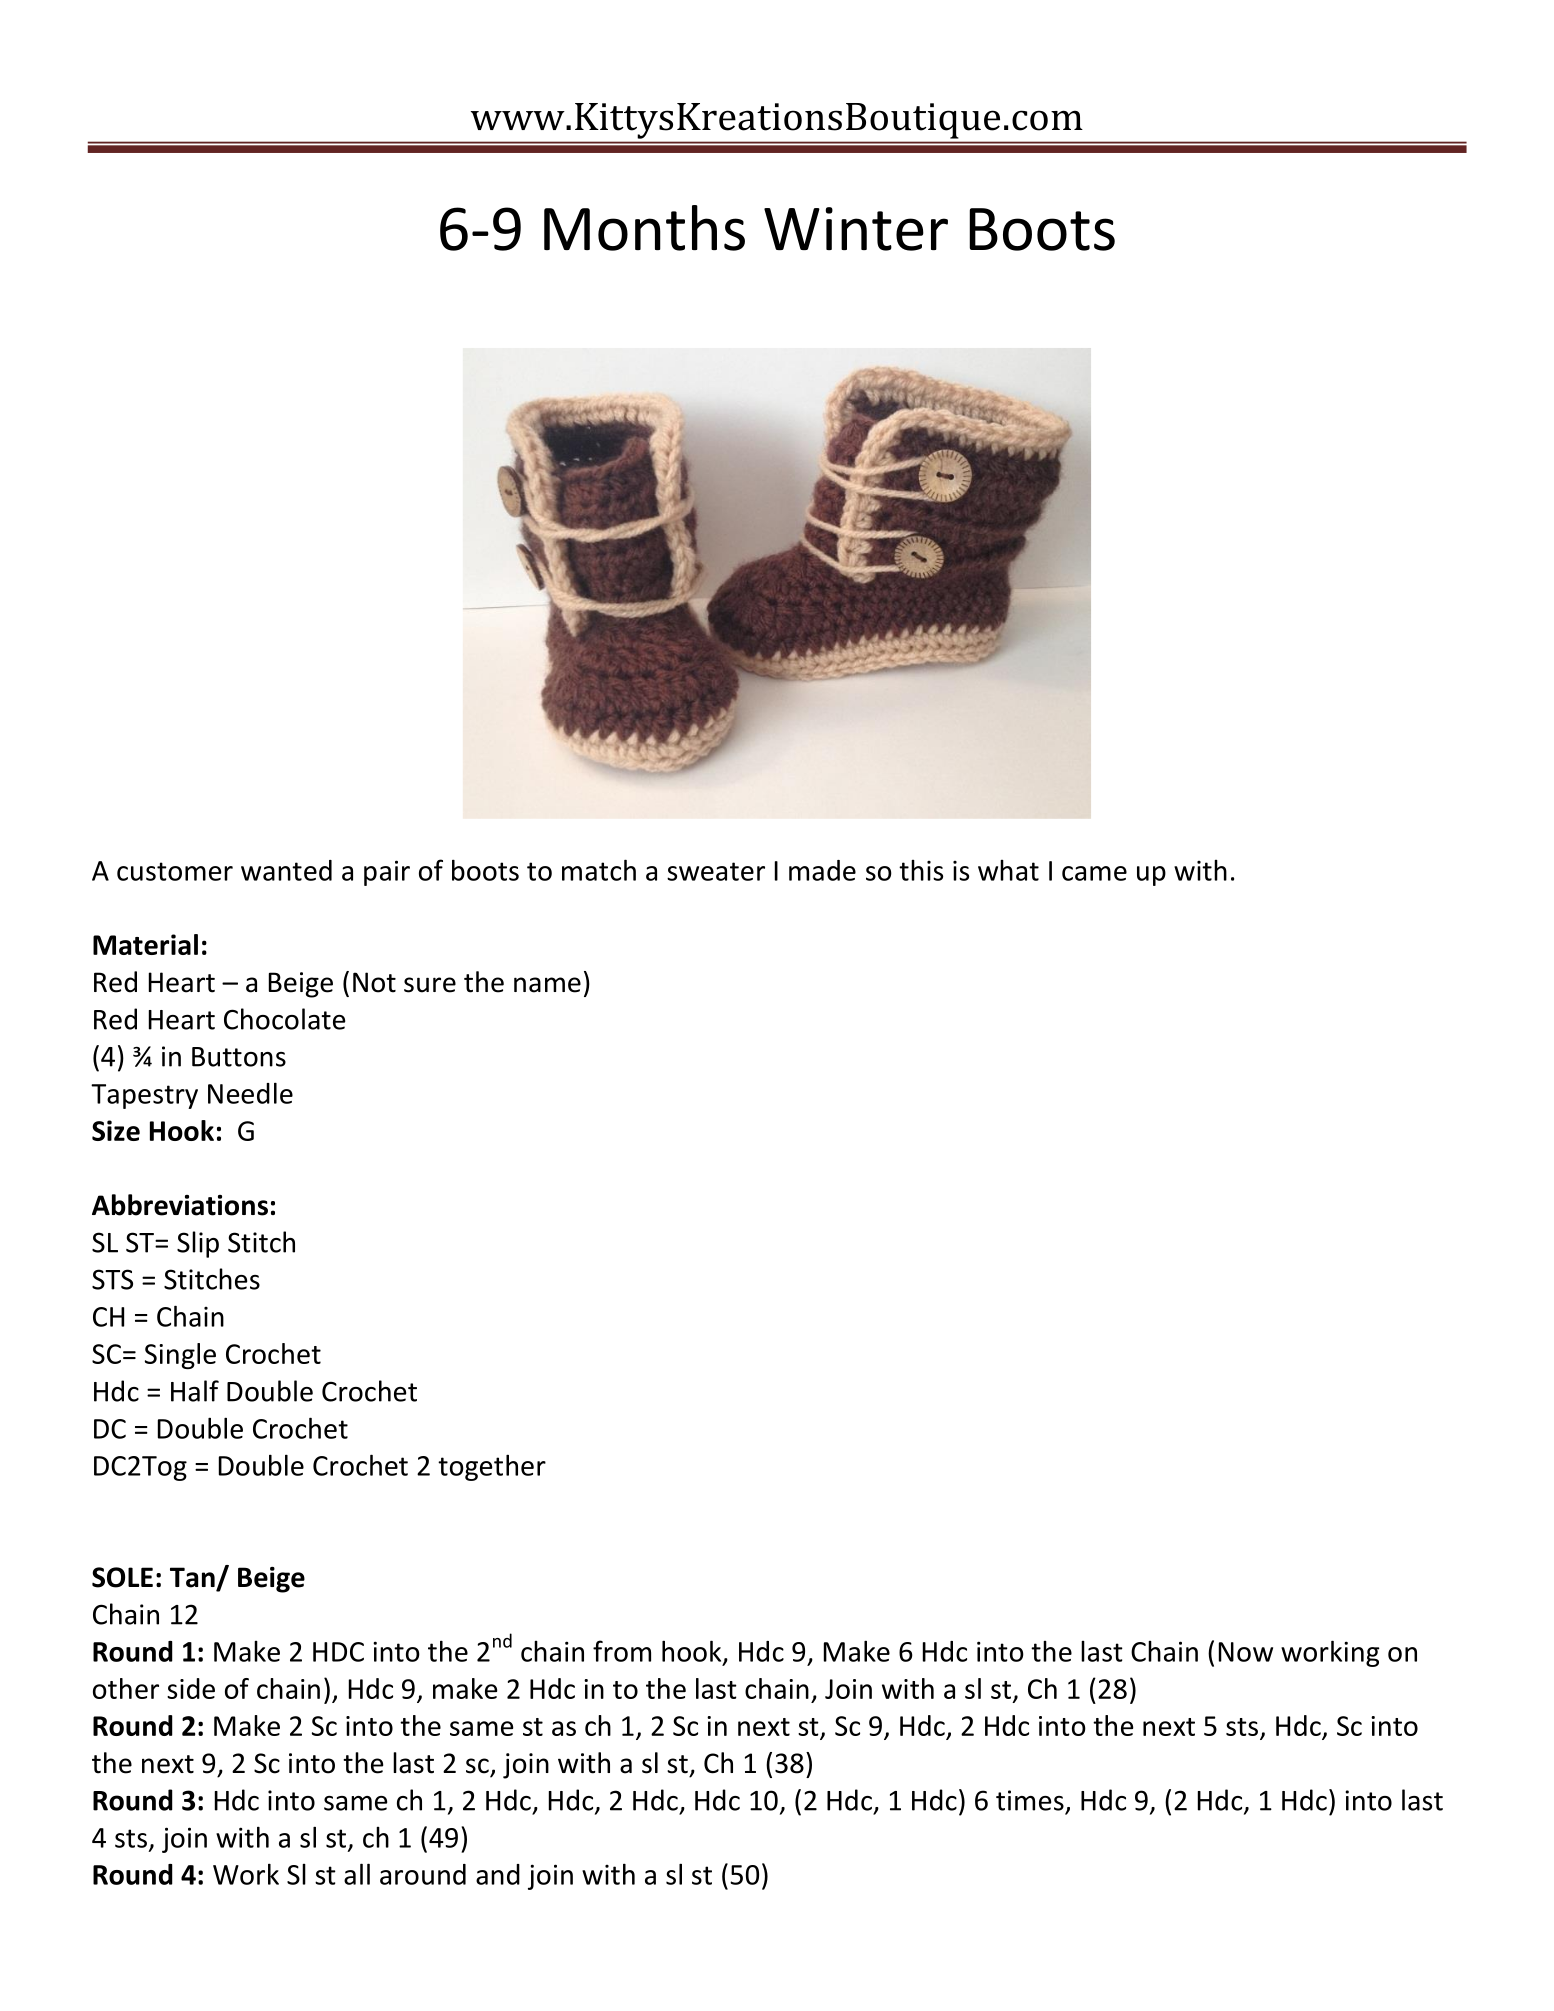 Image resolution: width=1554 pixels, height=2011 pixels. Describe the element at coordinates (175, 871) in the image. I see `customer` at that location.
